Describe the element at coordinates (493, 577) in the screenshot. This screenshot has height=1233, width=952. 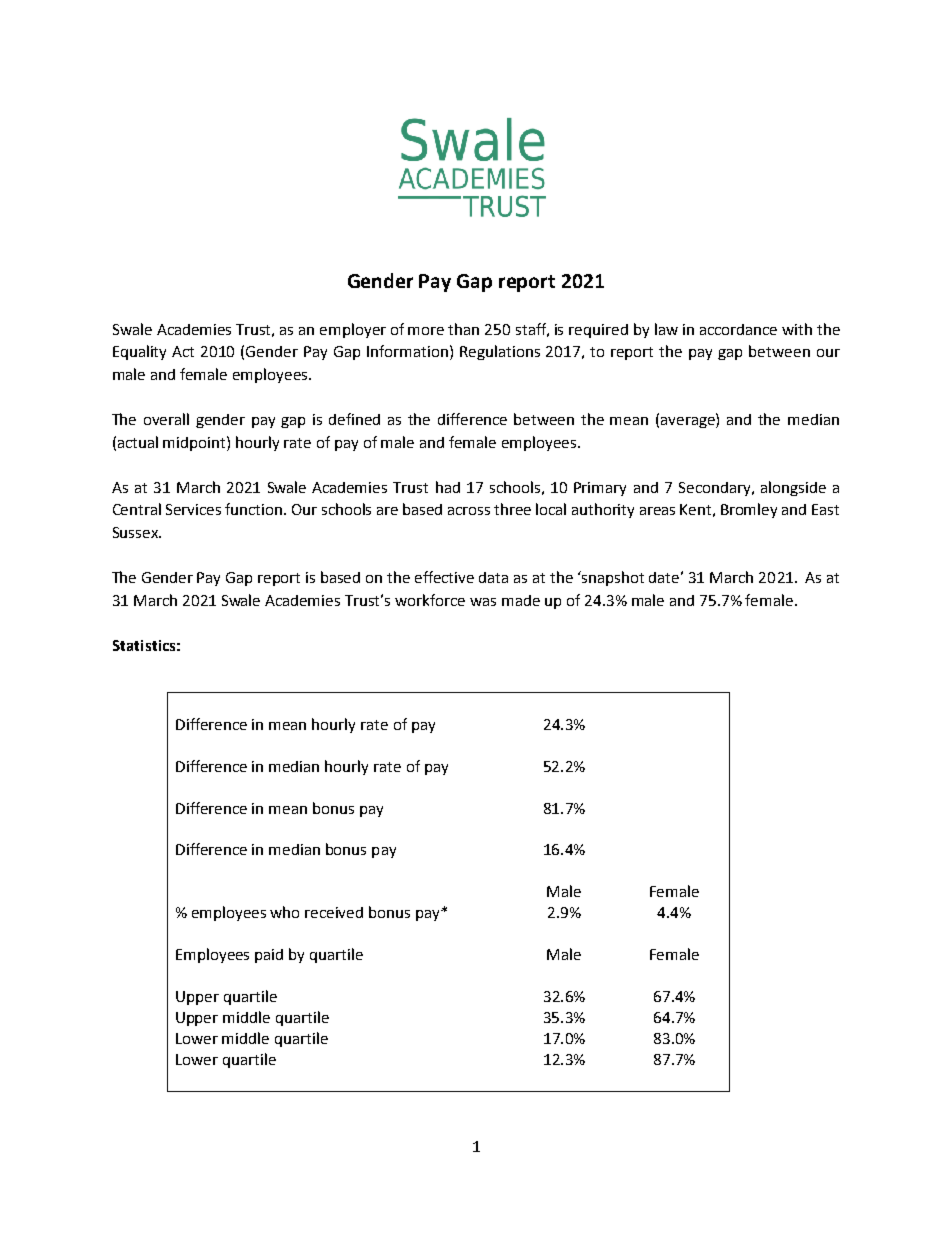
I see `data` at that location.
